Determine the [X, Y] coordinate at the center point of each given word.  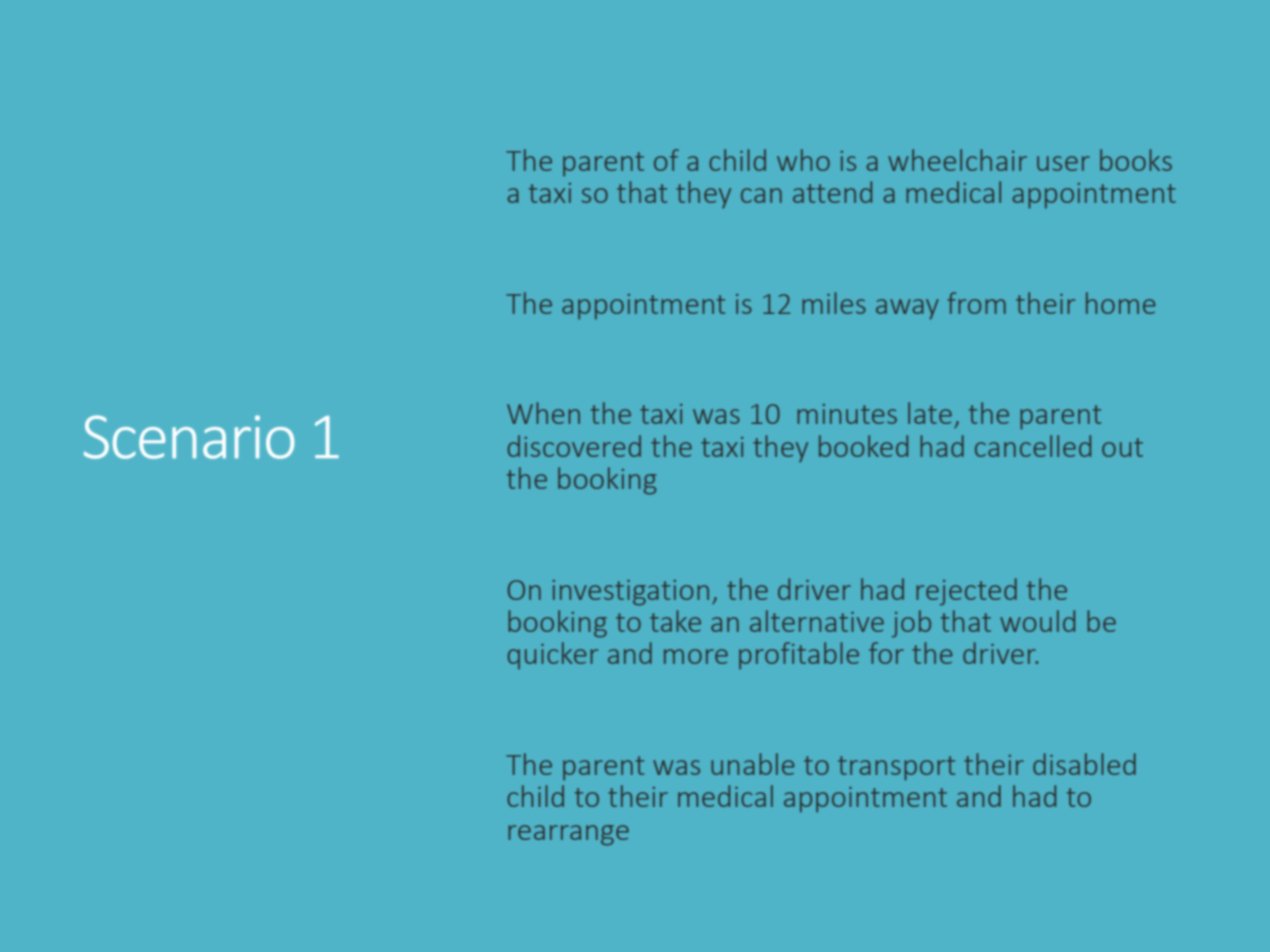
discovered [574, 446]
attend [832, 192]
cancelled [1033, 446]
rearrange [568, 835]
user [1063, 163]
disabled [1084, 764]
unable [752, 764]
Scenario [189, 437]
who [803, 160]
